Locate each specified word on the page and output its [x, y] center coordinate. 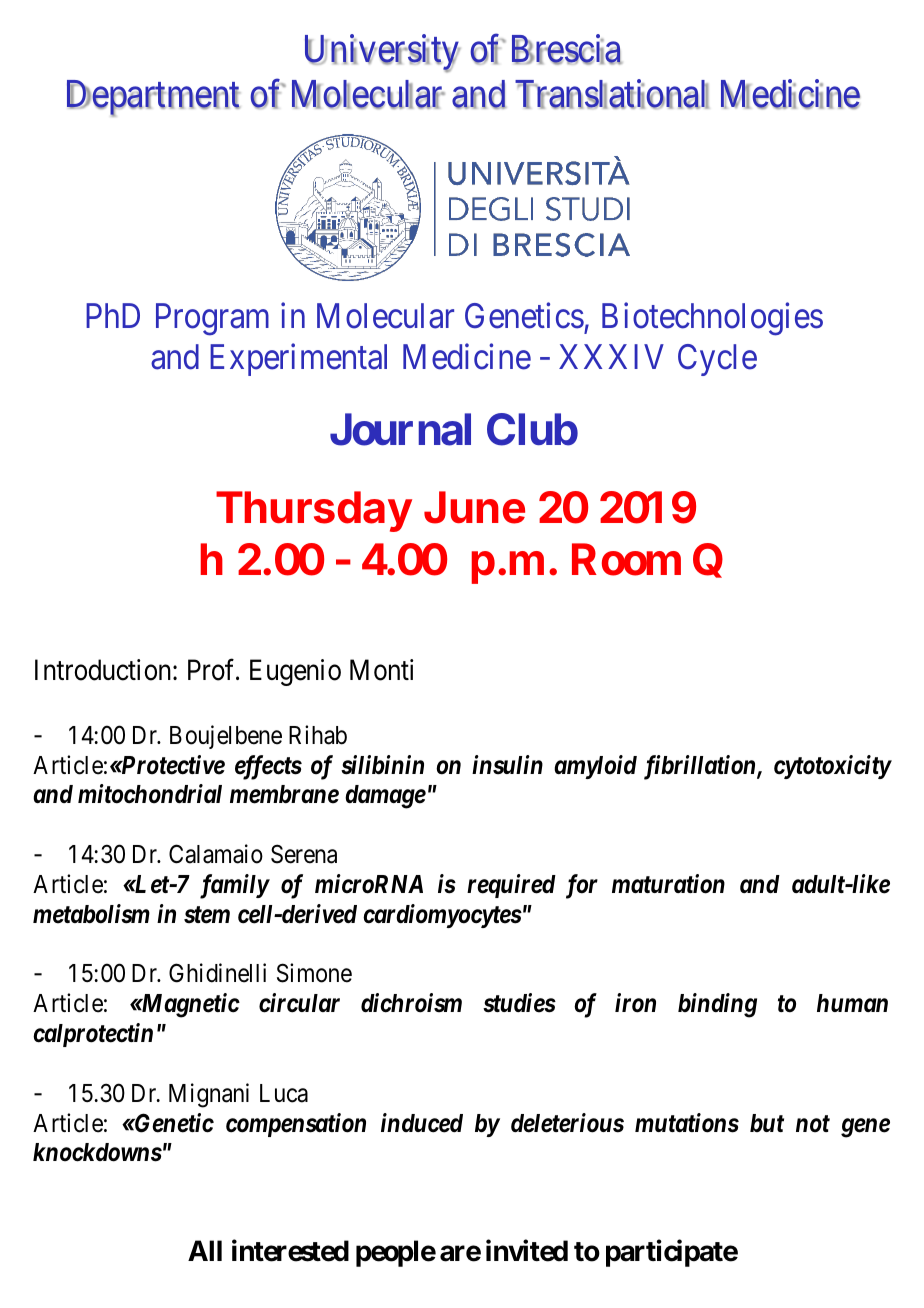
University [383, 53]
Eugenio [295, 672]
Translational [612, 94]
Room [626, 560]
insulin [507, 765]
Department [153, 98]
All [205, 1250]
